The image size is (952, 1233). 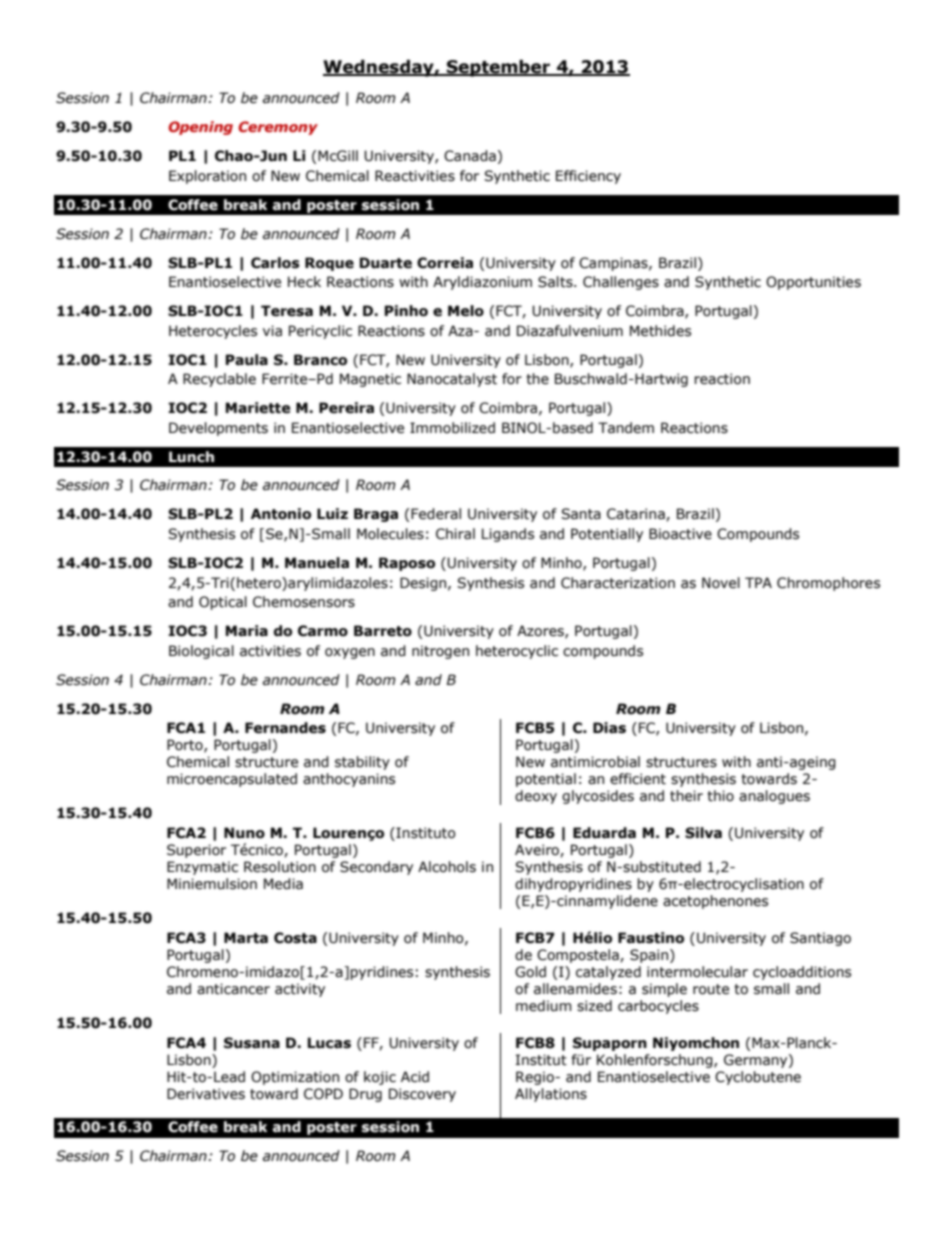 I want to click on Susana, so click(x=252, y=1043).
